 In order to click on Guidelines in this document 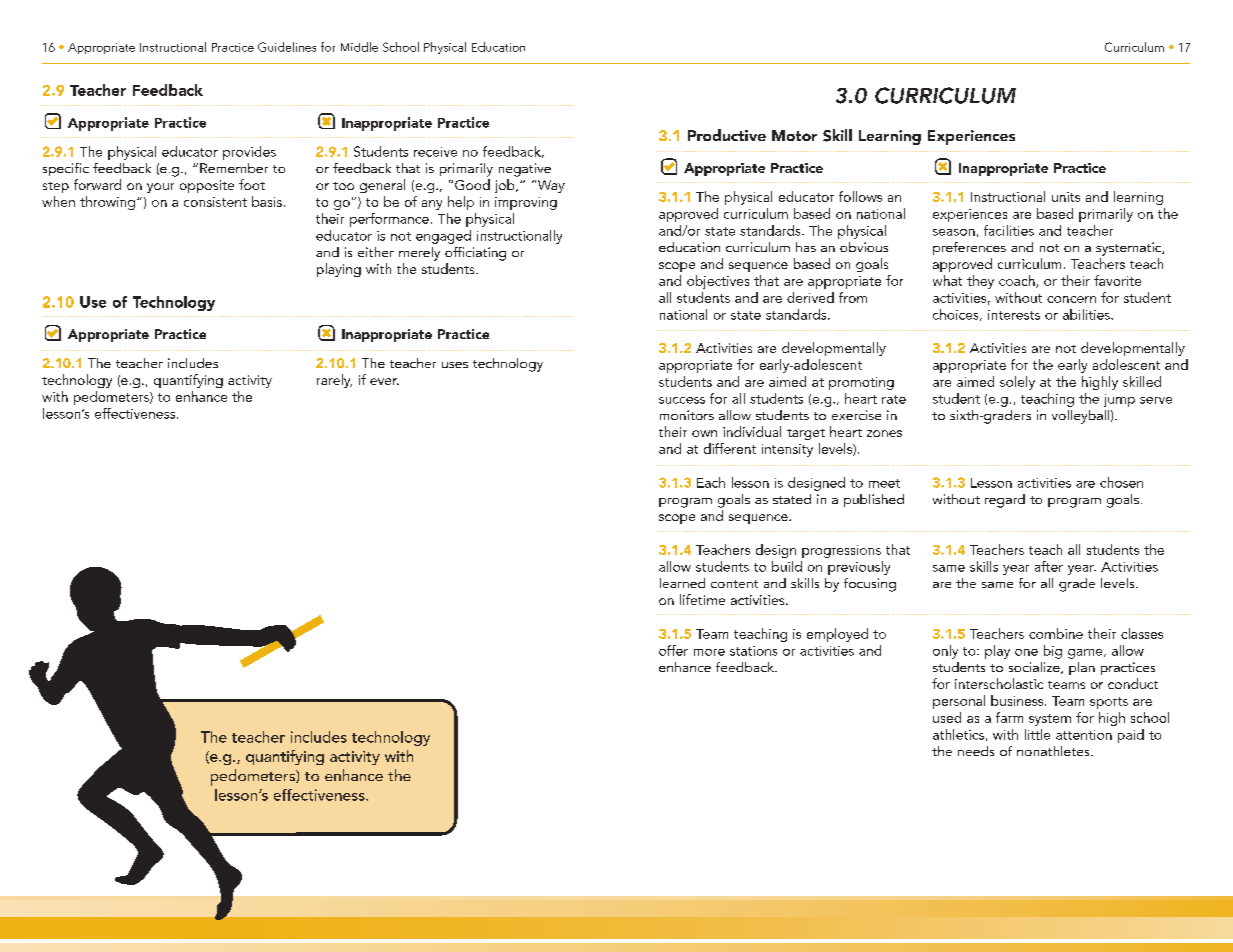, I will do `click(287, 47)`.
